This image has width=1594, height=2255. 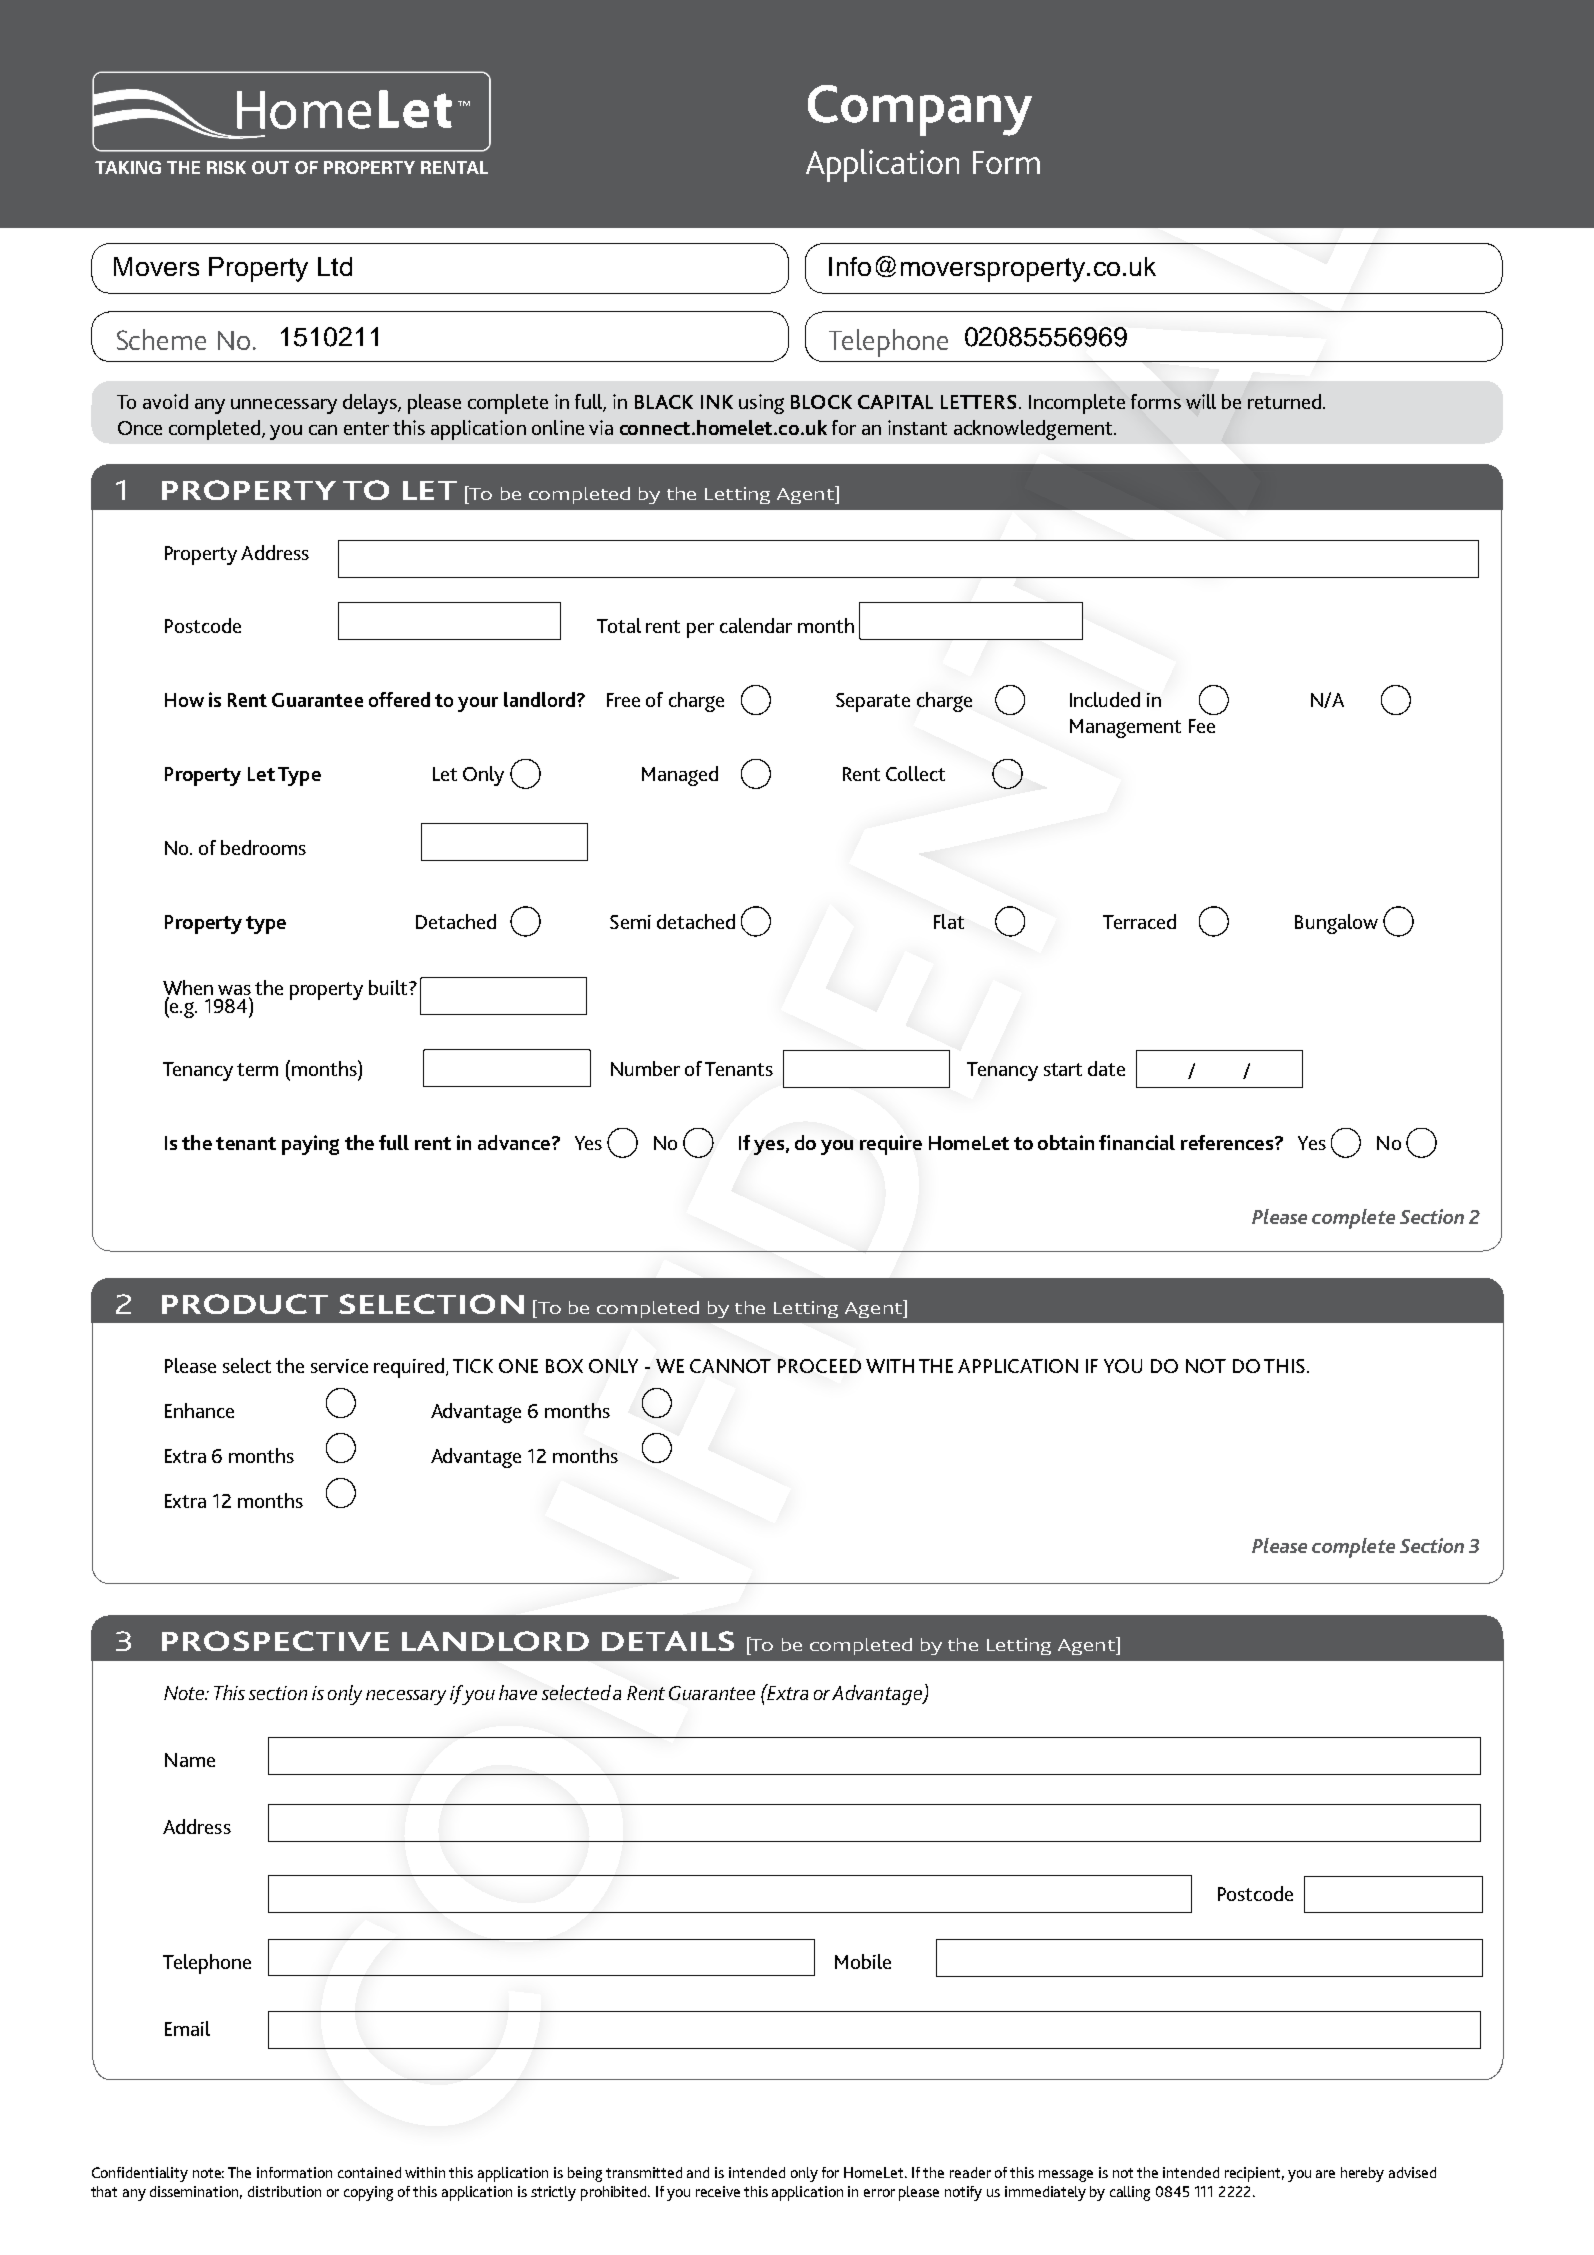 I want to click on Company, so click(x=920, y=110).
